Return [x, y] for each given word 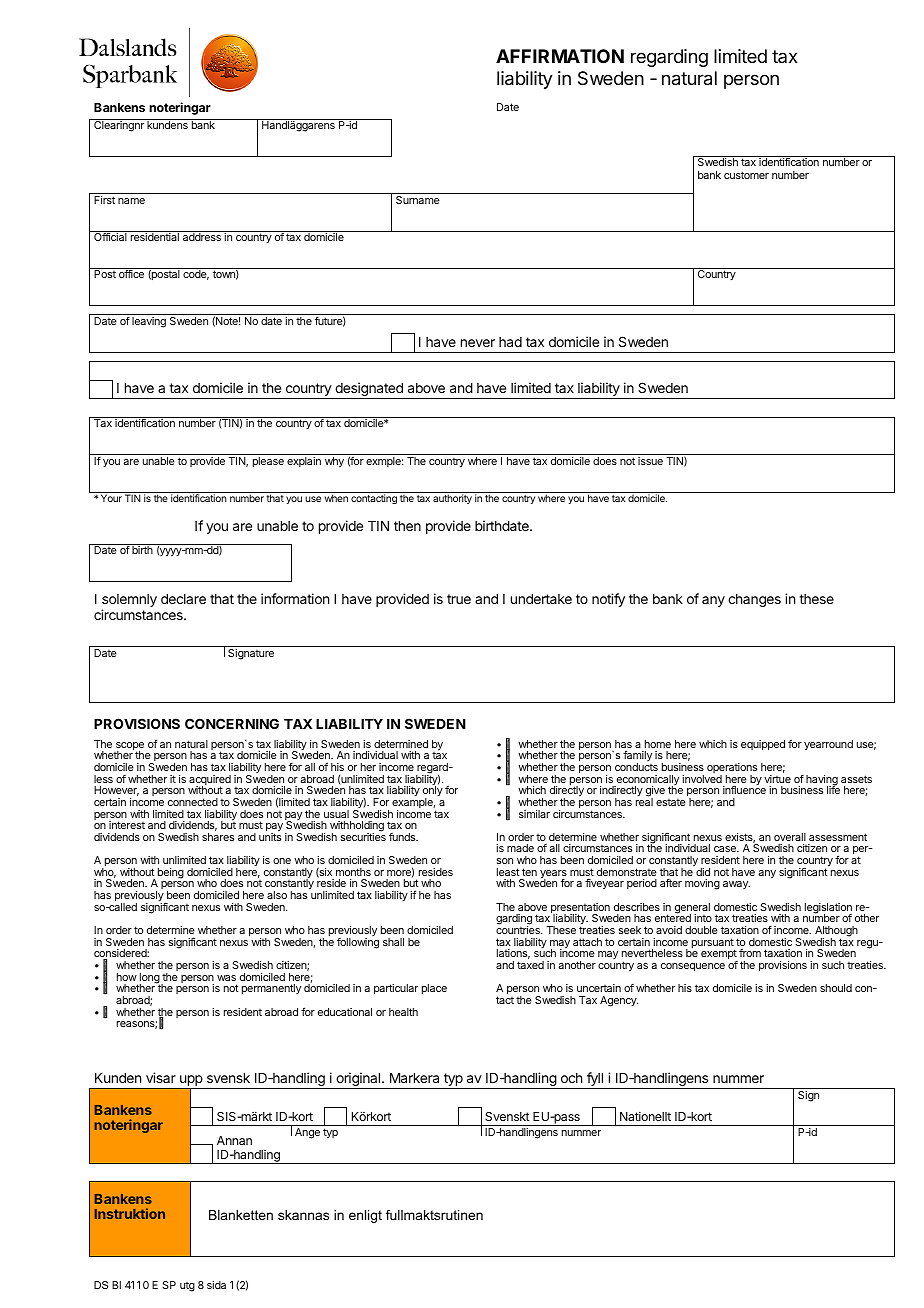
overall [790, 837]
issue [650, 461]
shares [218, 837]
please [268, 462]
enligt [365, 1216]
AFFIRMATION [560, 56]
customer [746, 175]
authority [452, 499]
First [104, 200]
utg [187, 1287]
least [508, 872]
